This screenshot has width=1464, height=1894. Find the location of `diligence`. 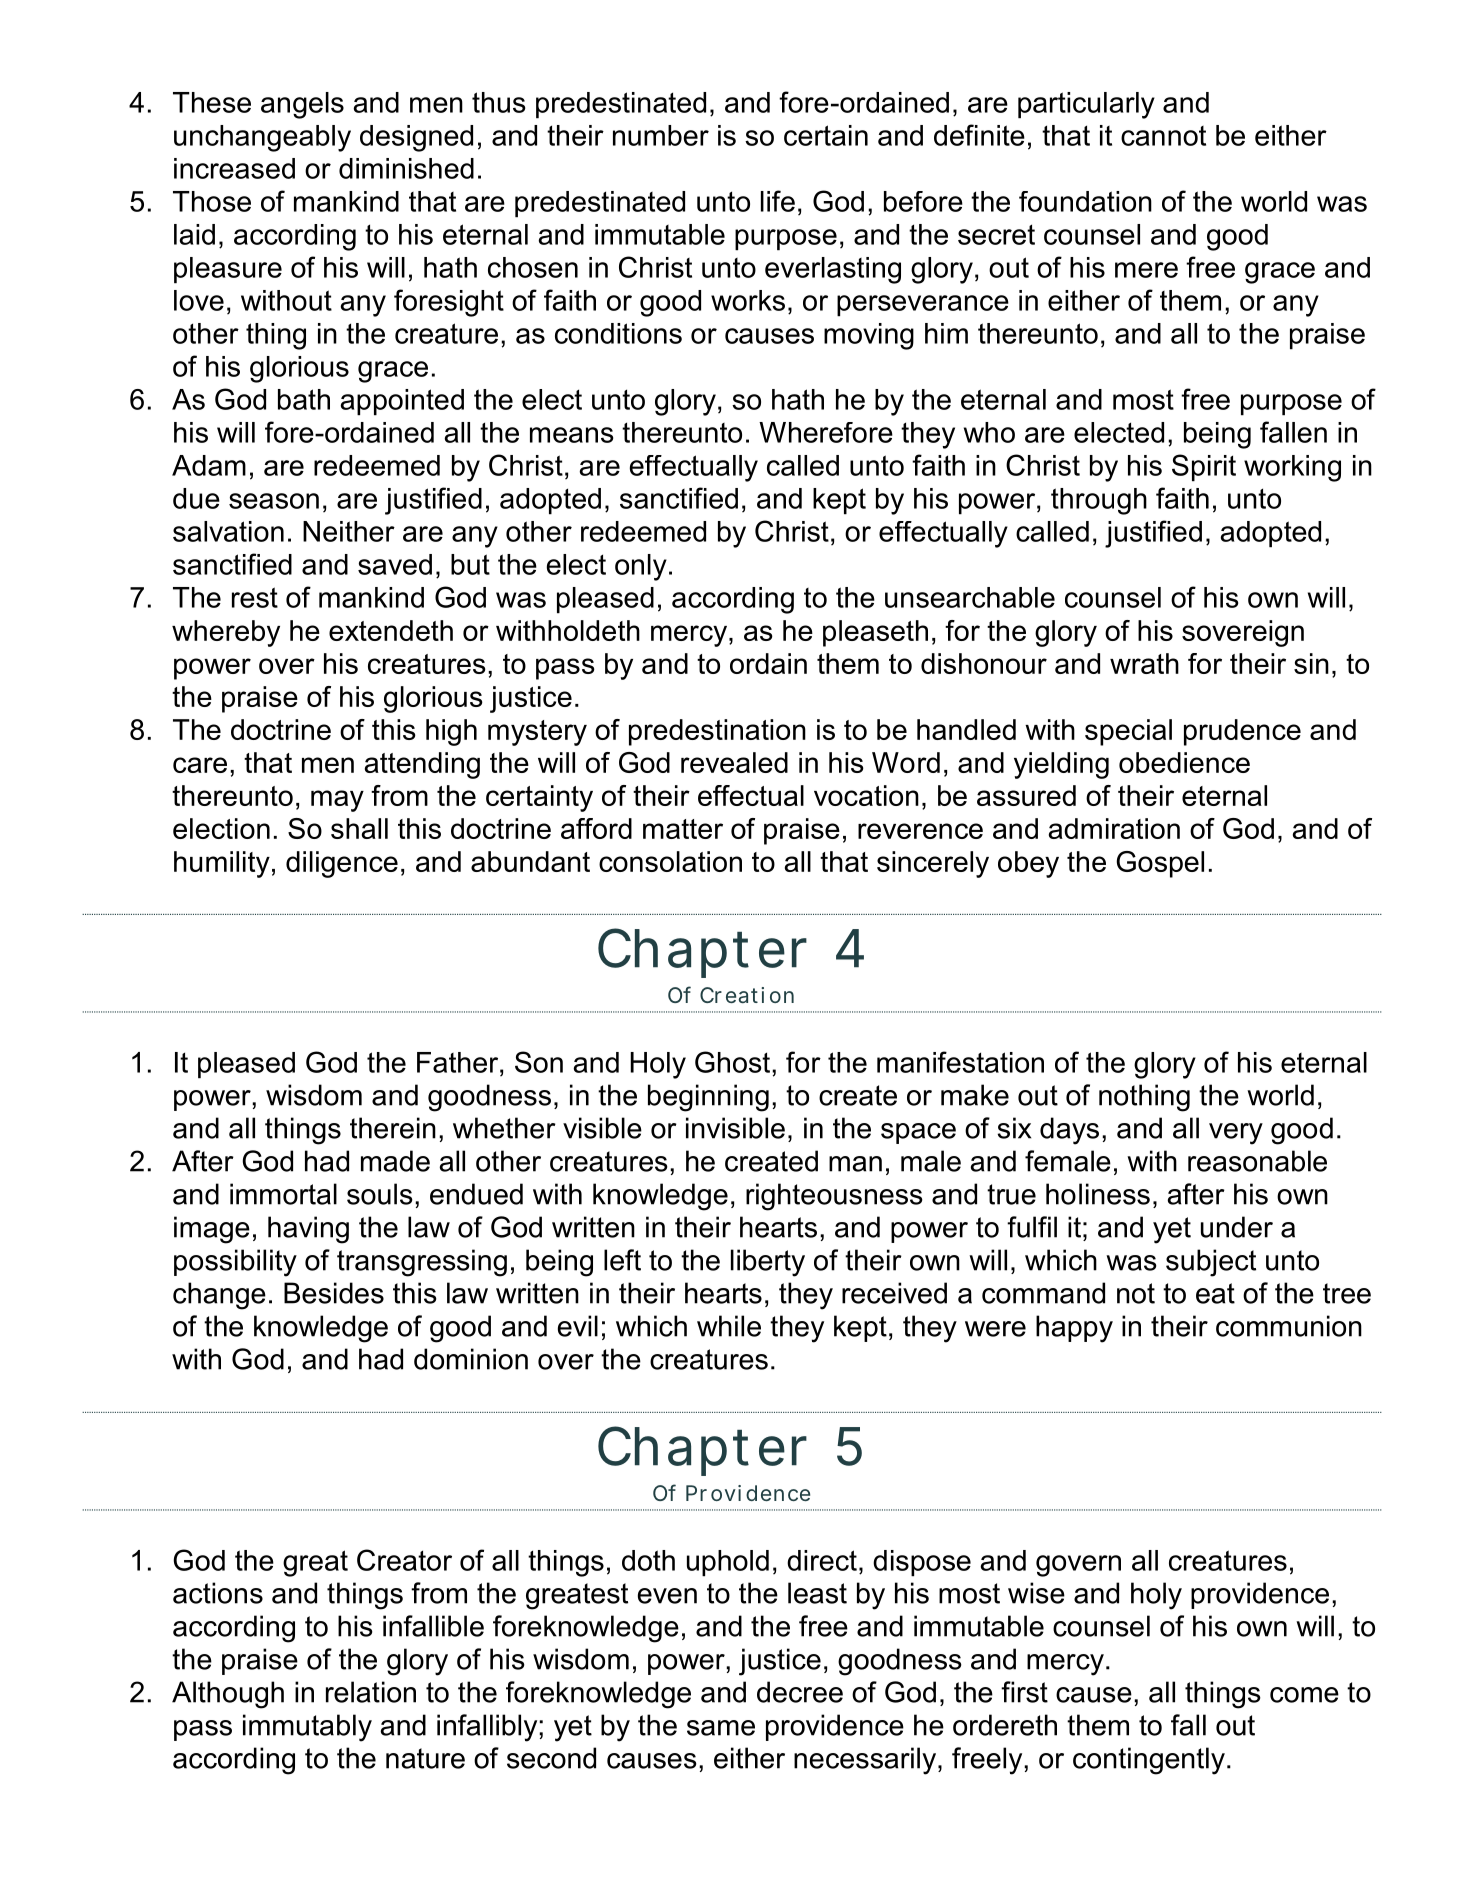

diligence is located at coordinates (342, 864).
